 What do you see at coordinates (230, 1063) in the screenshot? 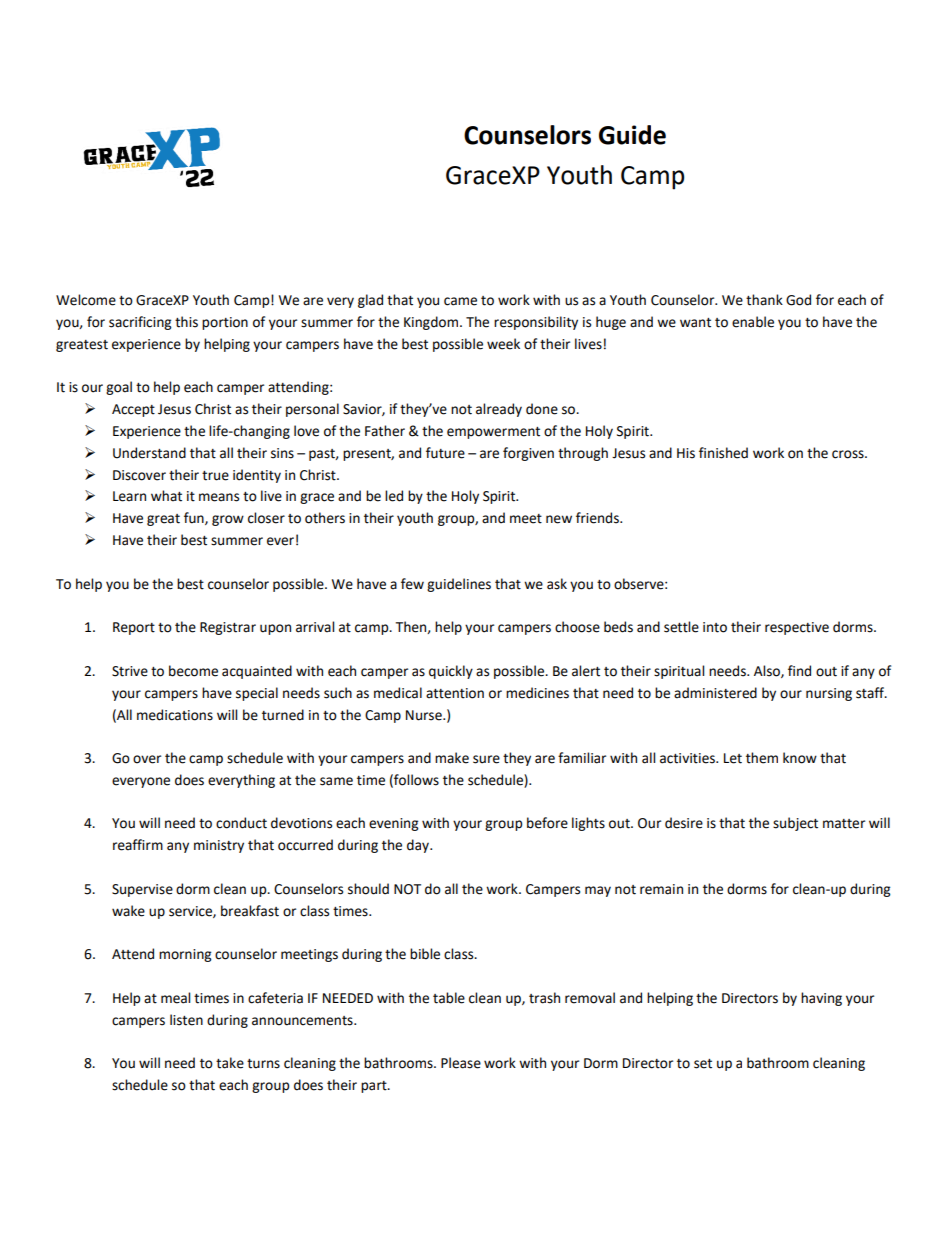
I see `take` at bounding box center [230, 1063].
